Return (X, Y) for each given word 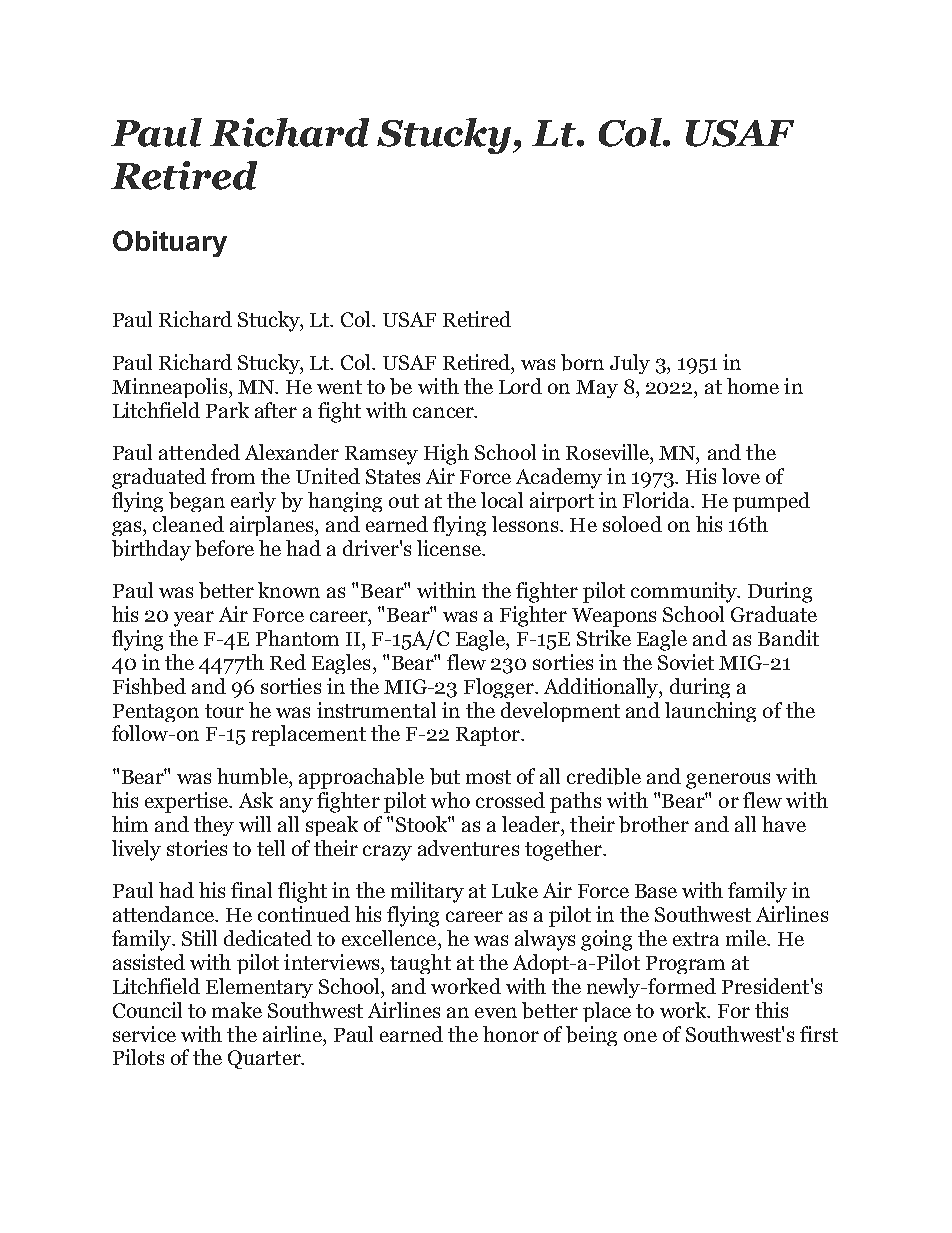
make (237, 1010)
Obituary (170, 243)
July (630, 364)
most (488, 777)
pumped (771, 502)
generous (728, 781)
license (450, 548)
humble (253, 776)
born (582, 362)
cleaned (188, 524)
